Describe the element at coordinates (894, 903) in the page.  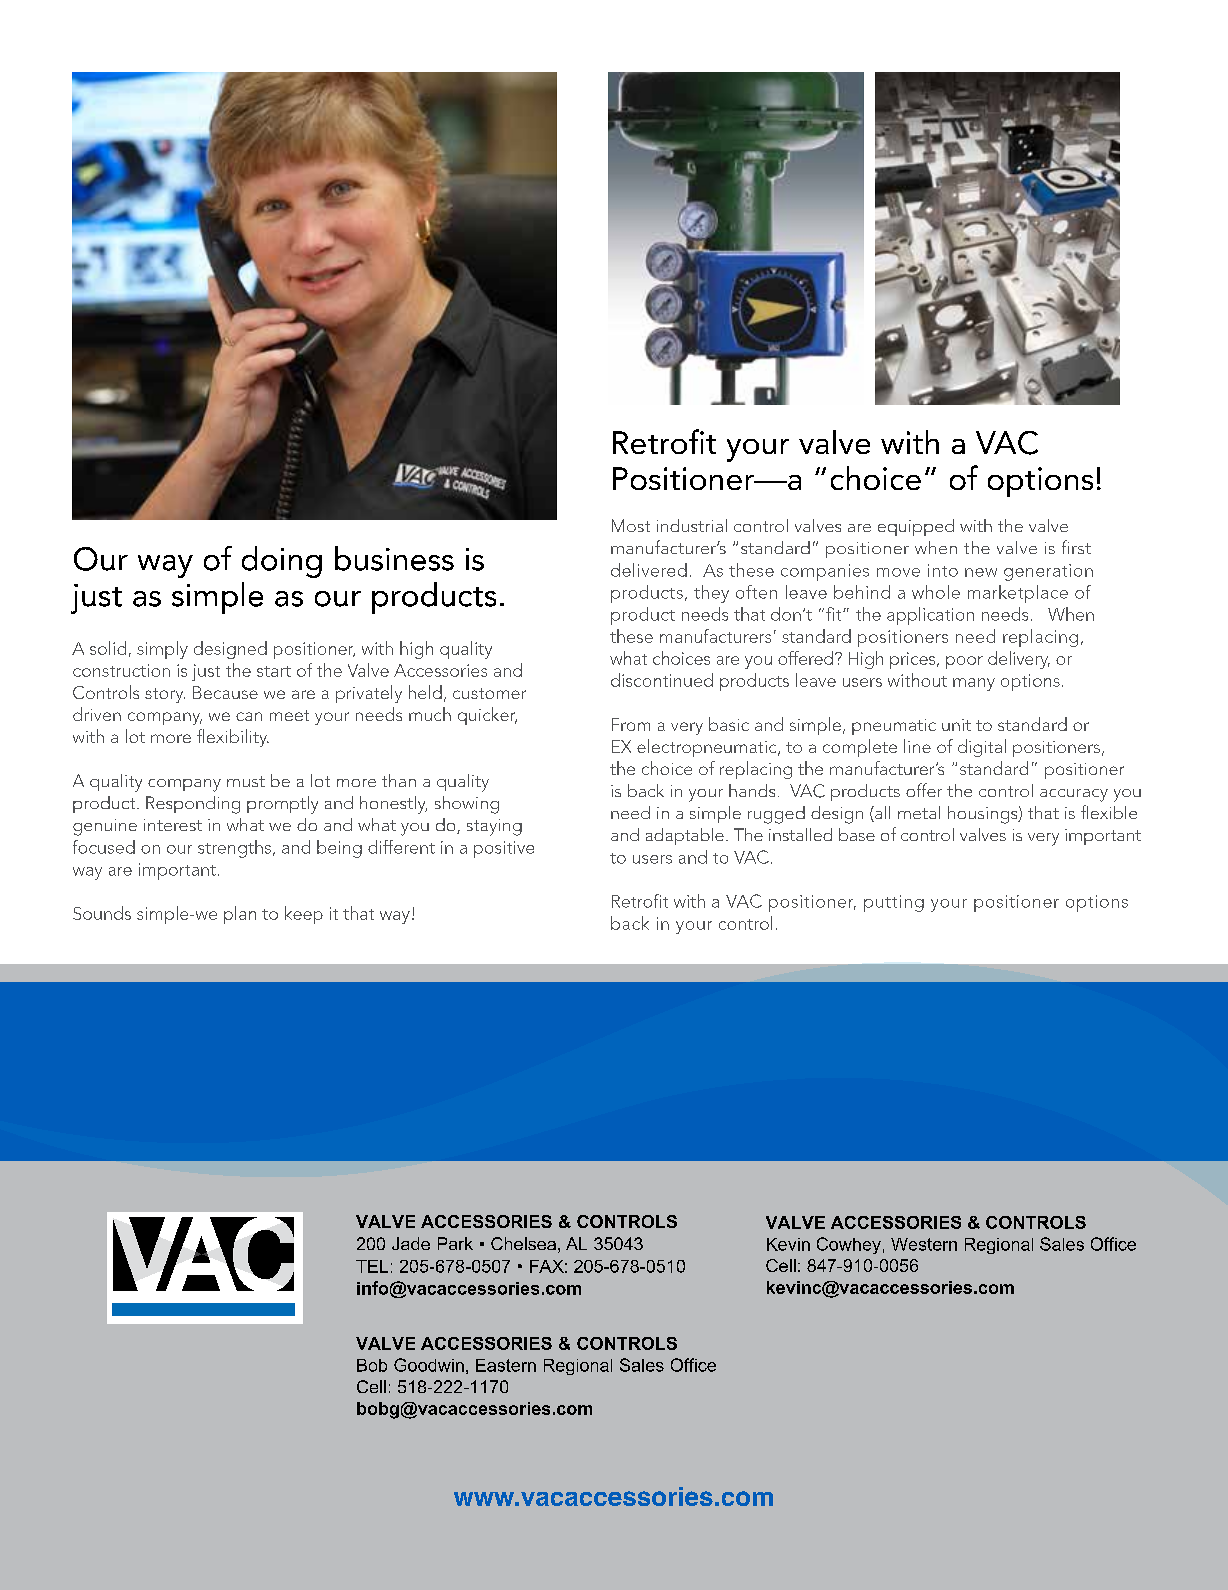
I see `putting` at that location.
